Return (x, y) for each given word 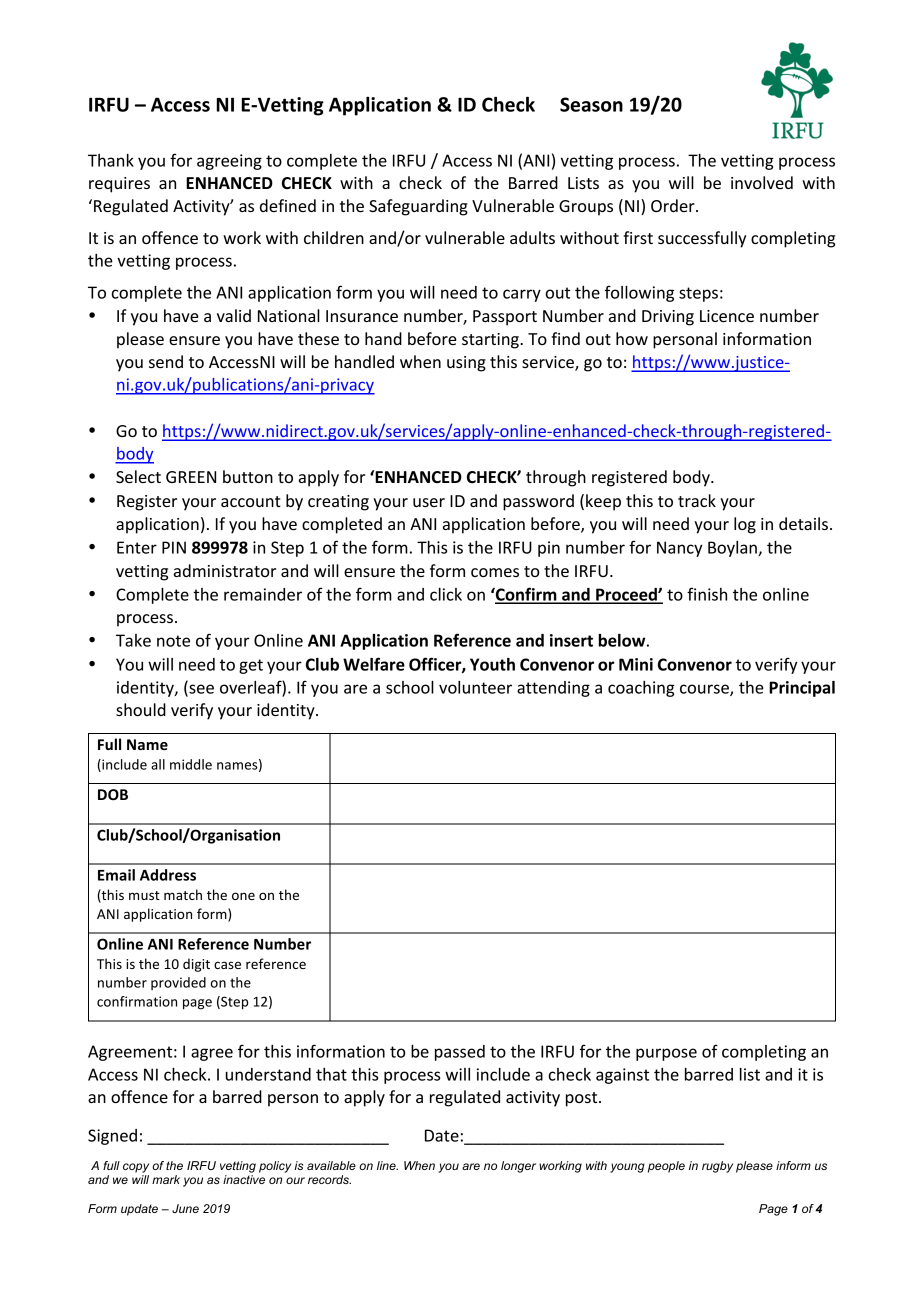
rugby (717, 1167)
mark (166, 1179)
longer (518, 1167)
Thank (111, 160)
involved (762, 182)
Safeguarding (418, 207)
